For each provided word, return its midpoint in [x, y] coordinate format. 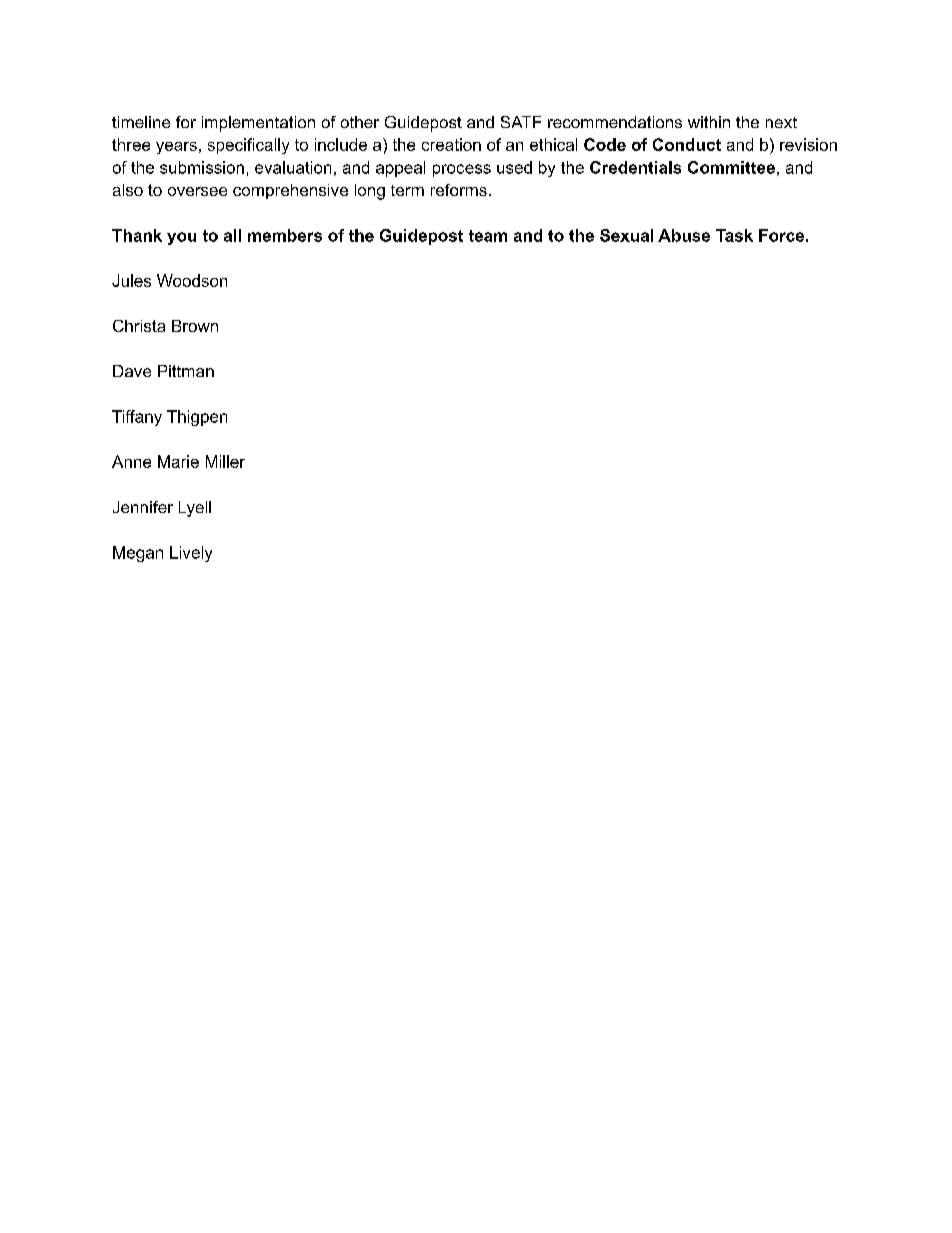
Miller [225, 461]
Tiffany [137, 418]
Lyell [195, 509]
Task [734, 235]
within [709, 122]
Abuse [684, 235]
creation [451, 144]
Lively [191, 554]
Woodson [192, 280]
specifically [248, 146]
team [488, 236]
